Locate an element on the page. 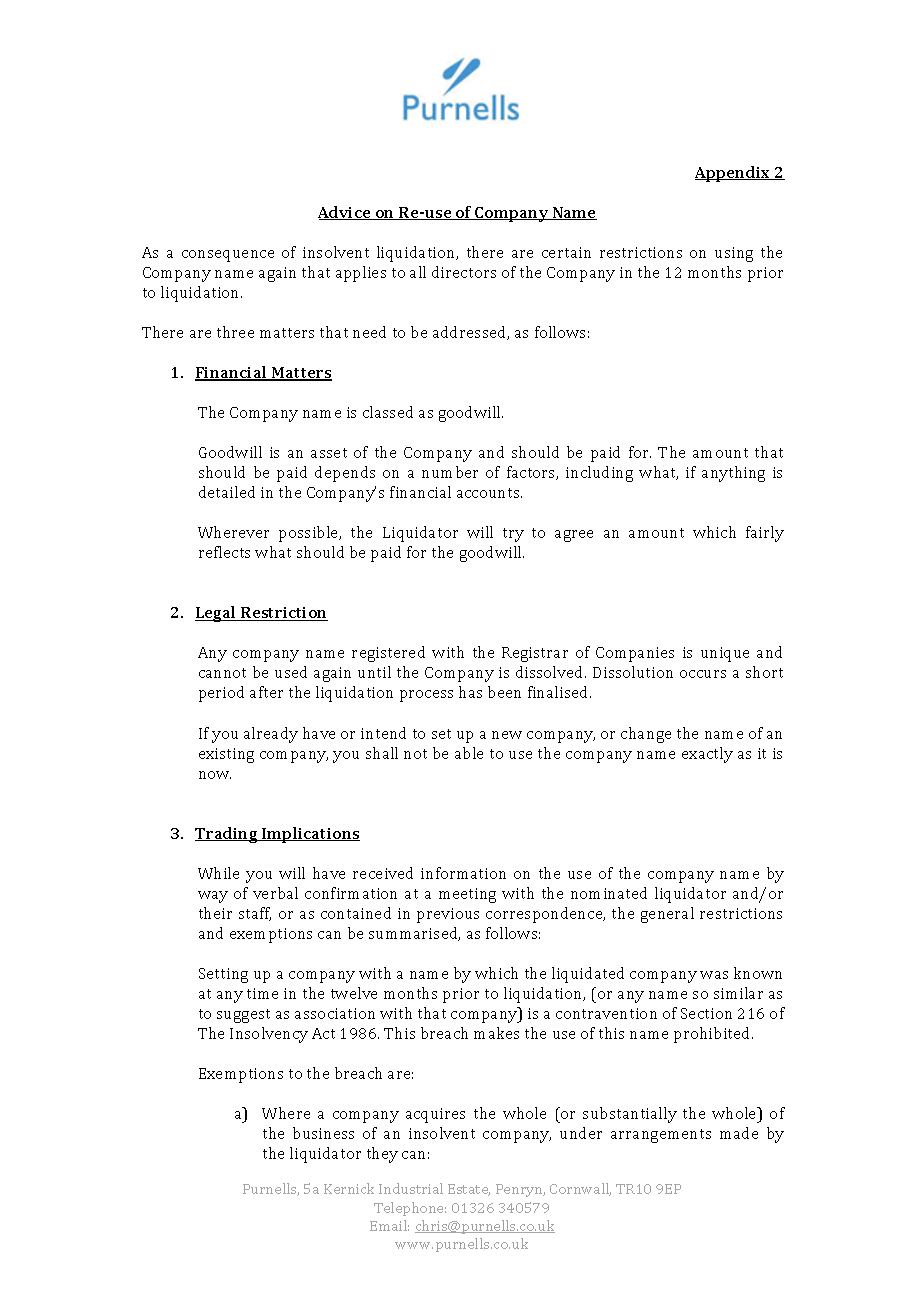  anything is located at coordinates (733, 474).
